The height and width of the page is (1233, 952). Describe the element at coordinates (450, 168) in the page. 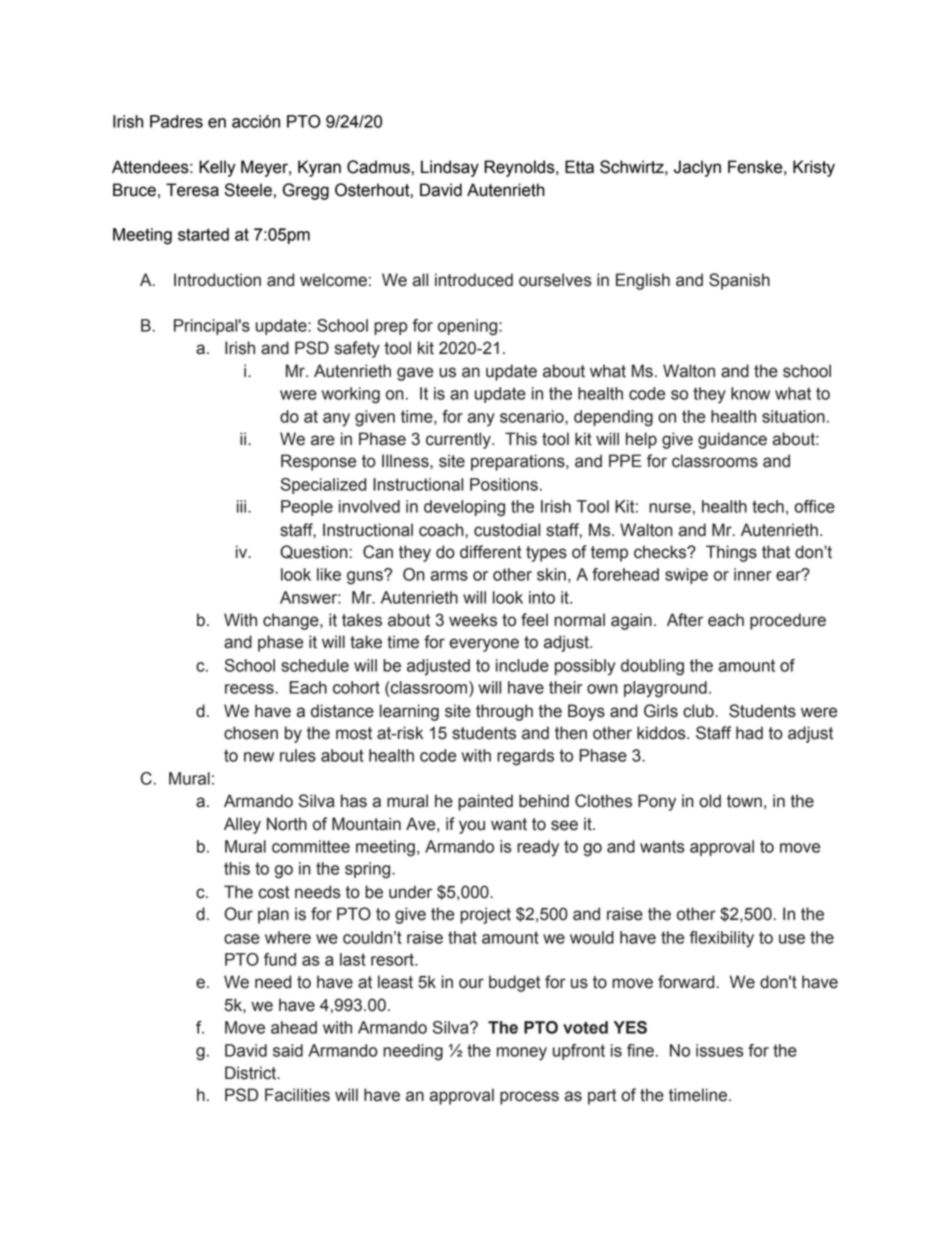

I see `Lindsay` at that location.
